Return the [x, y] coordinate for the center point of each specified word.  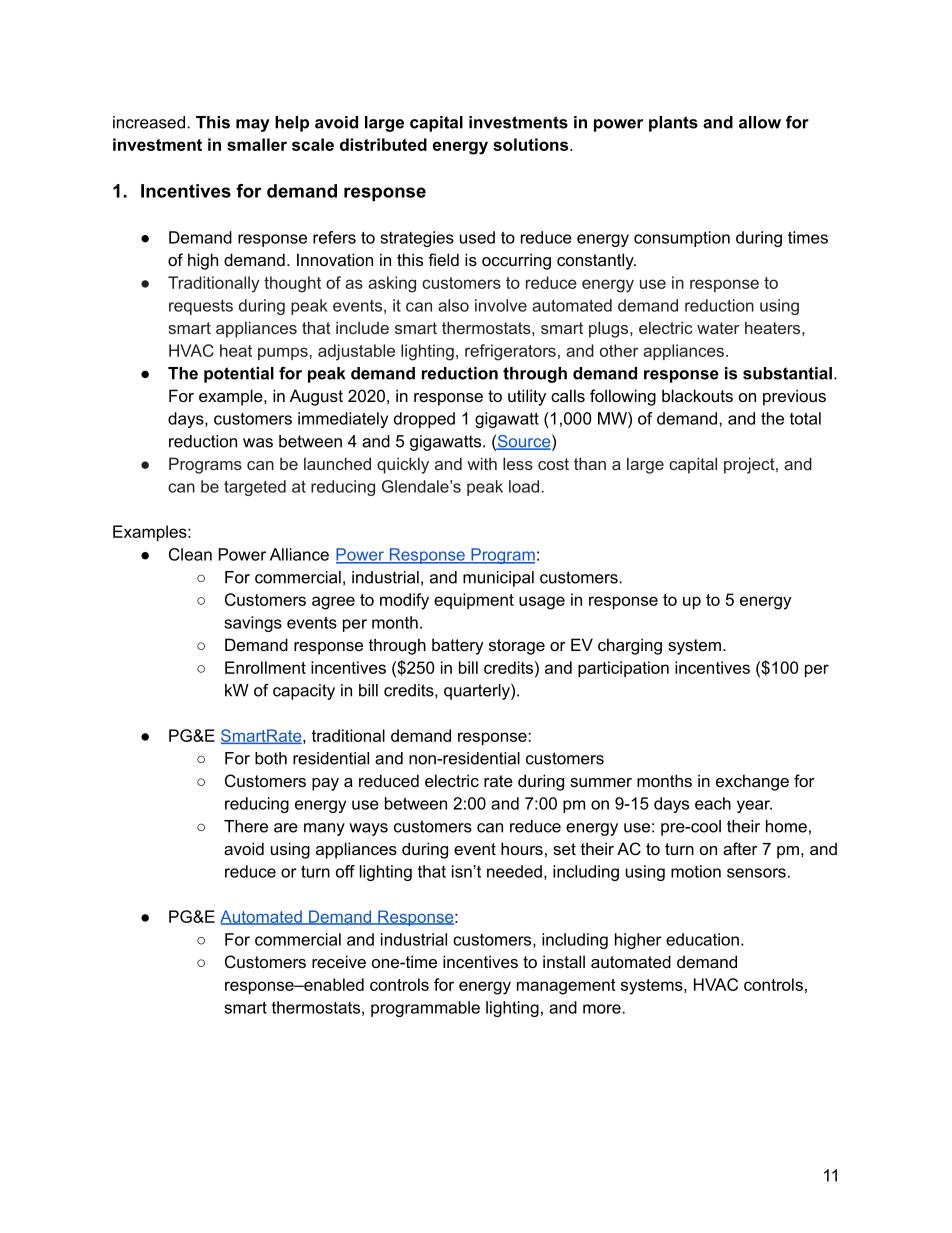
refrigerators [510, 352]
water [718, 328]
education [702, 939]
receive [339, 961]
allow [760, 122]
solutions [532, 144]
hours [522, 848]
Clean [190, 554]
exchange [752, 782]
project [750, 465]
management [566, 987]
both [271, 758]
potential [239, 375]
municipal [498, 579]
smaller [257, 144]
